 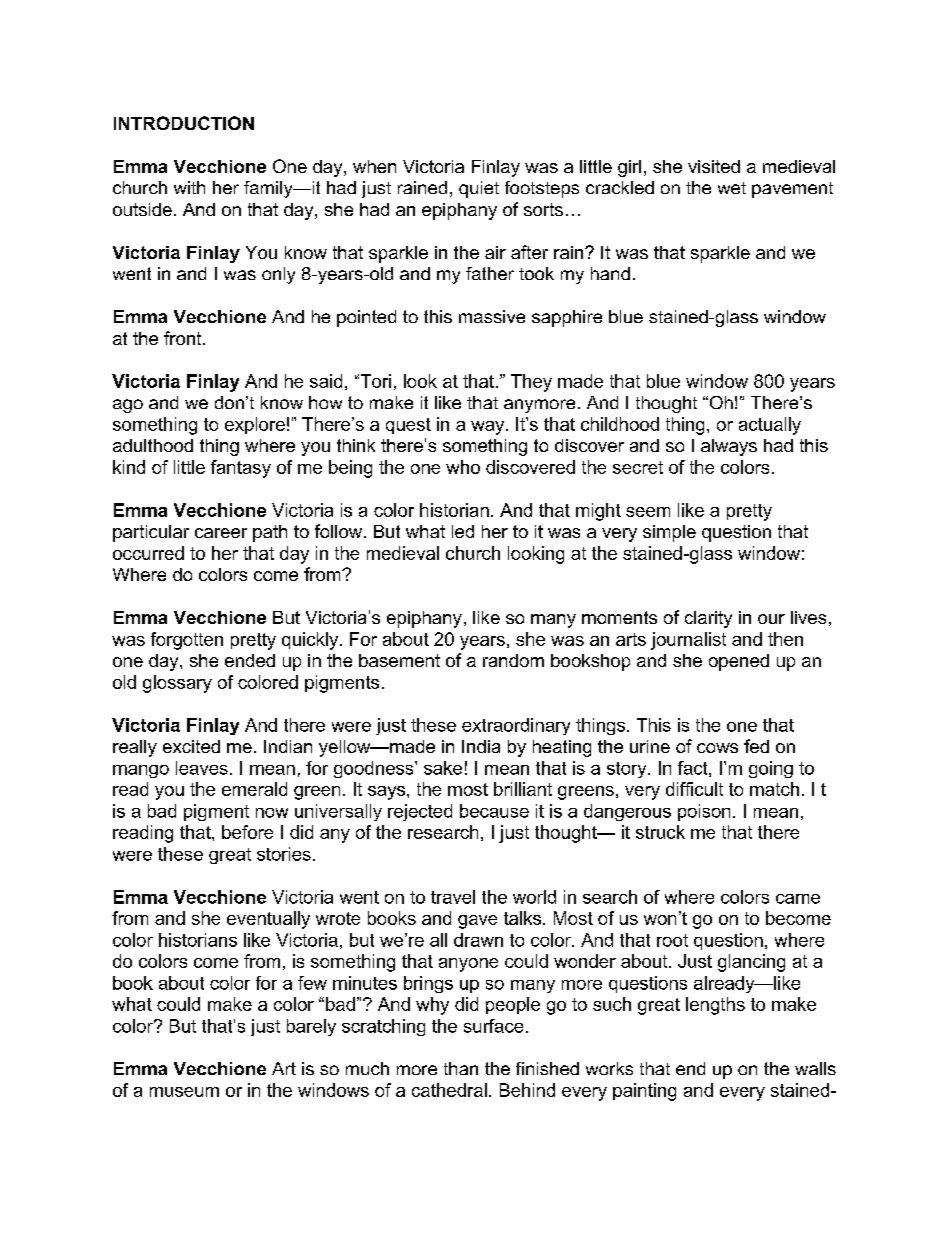 I want to click on than, so click(x=461, y=1068).
